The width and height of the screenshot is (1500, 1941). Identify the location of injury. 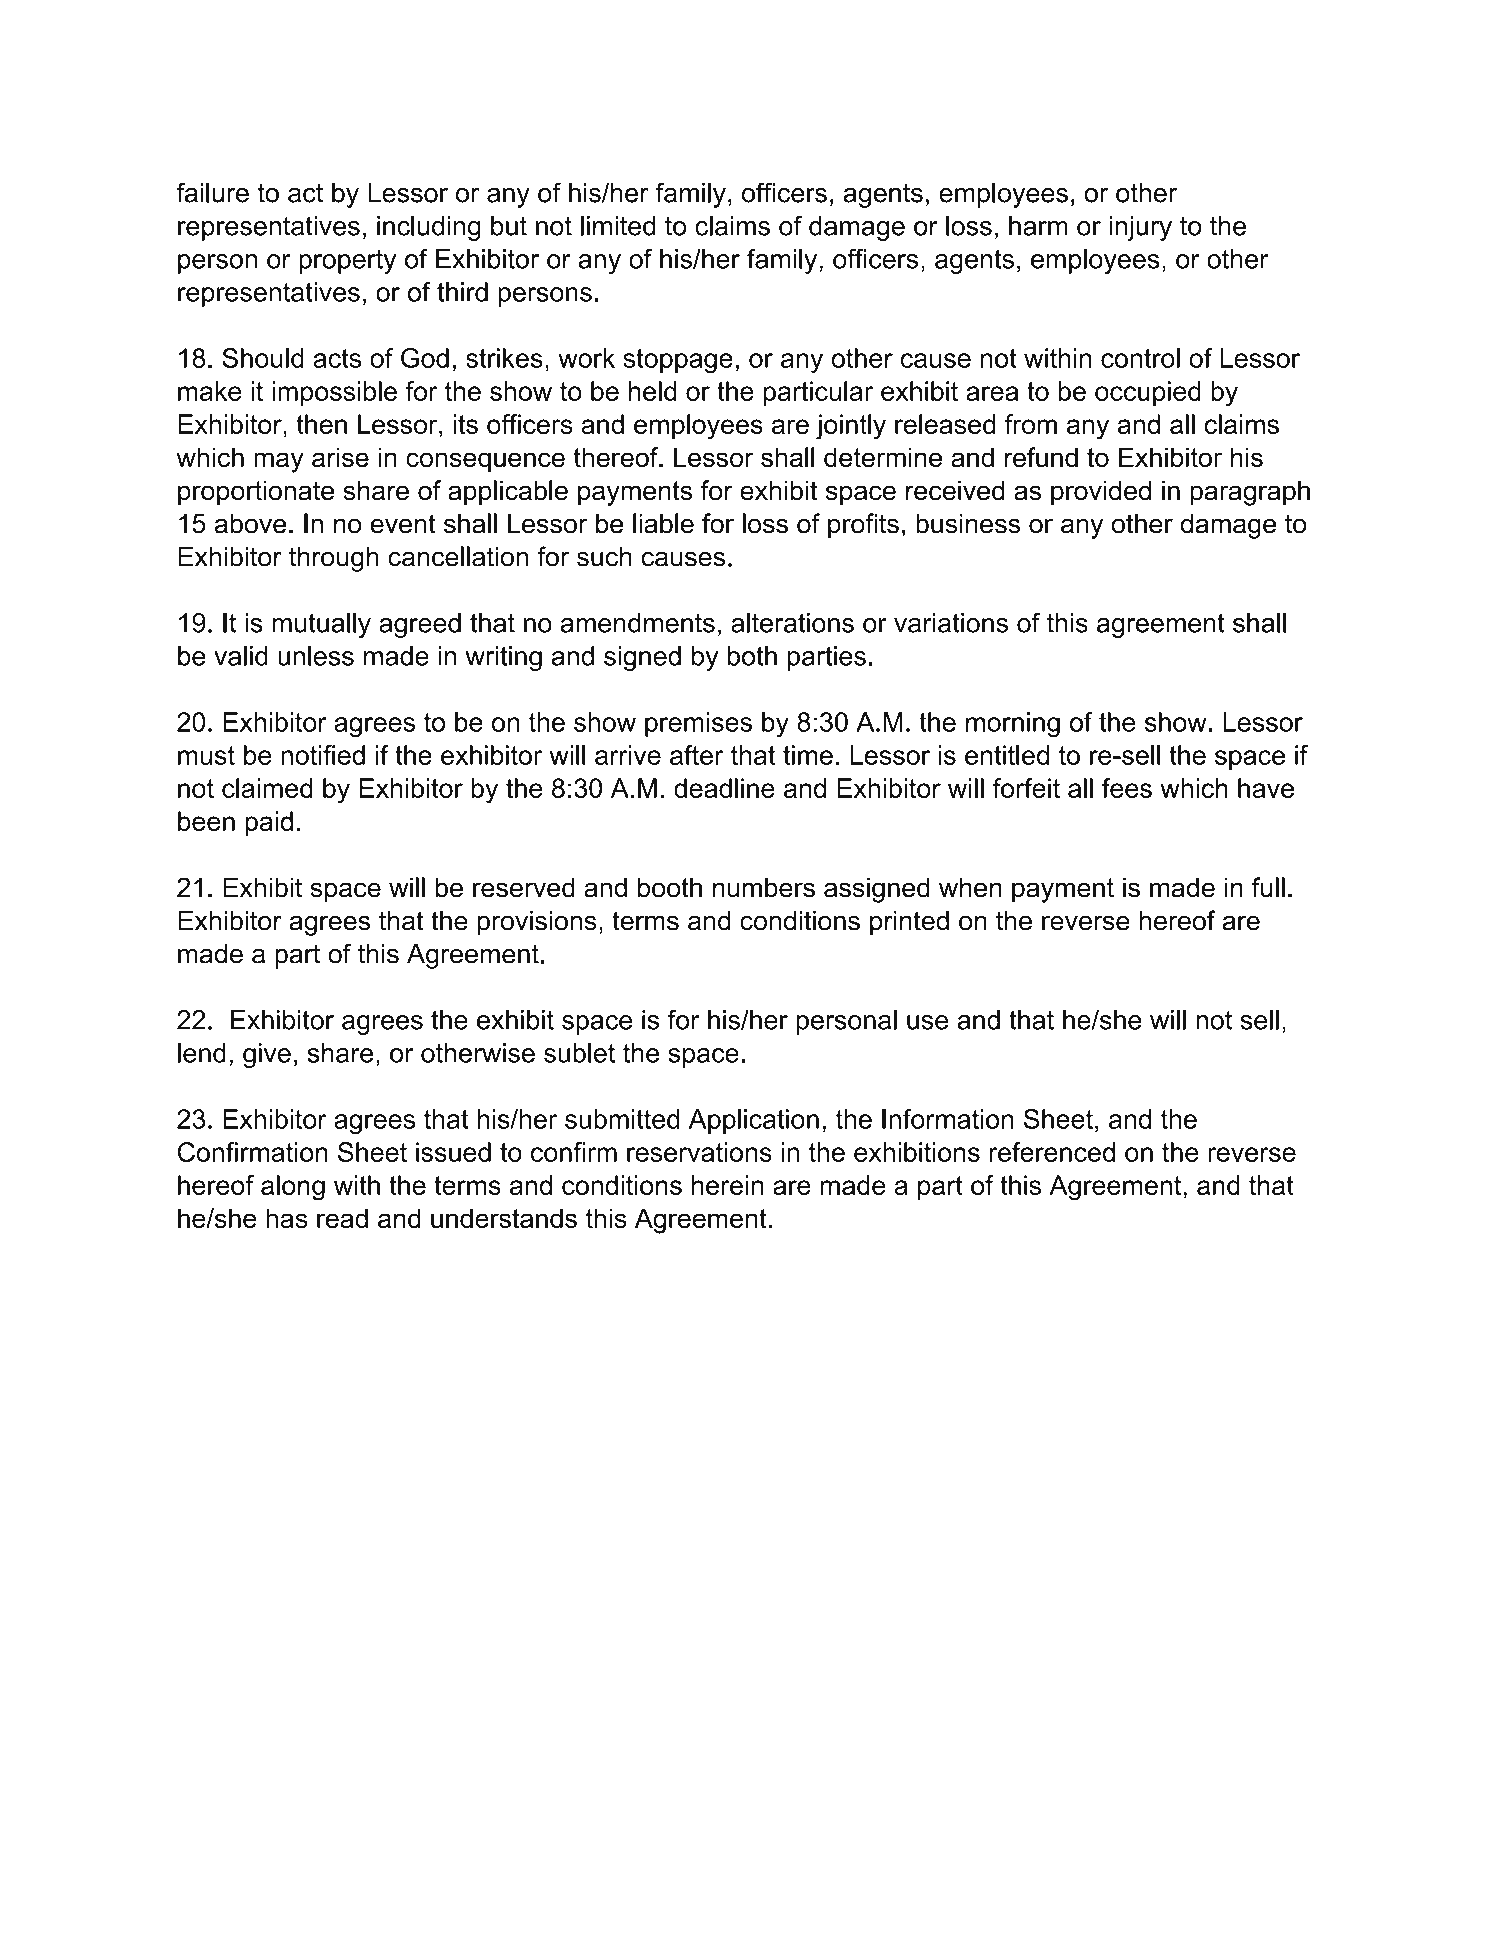
(1140, 228).
